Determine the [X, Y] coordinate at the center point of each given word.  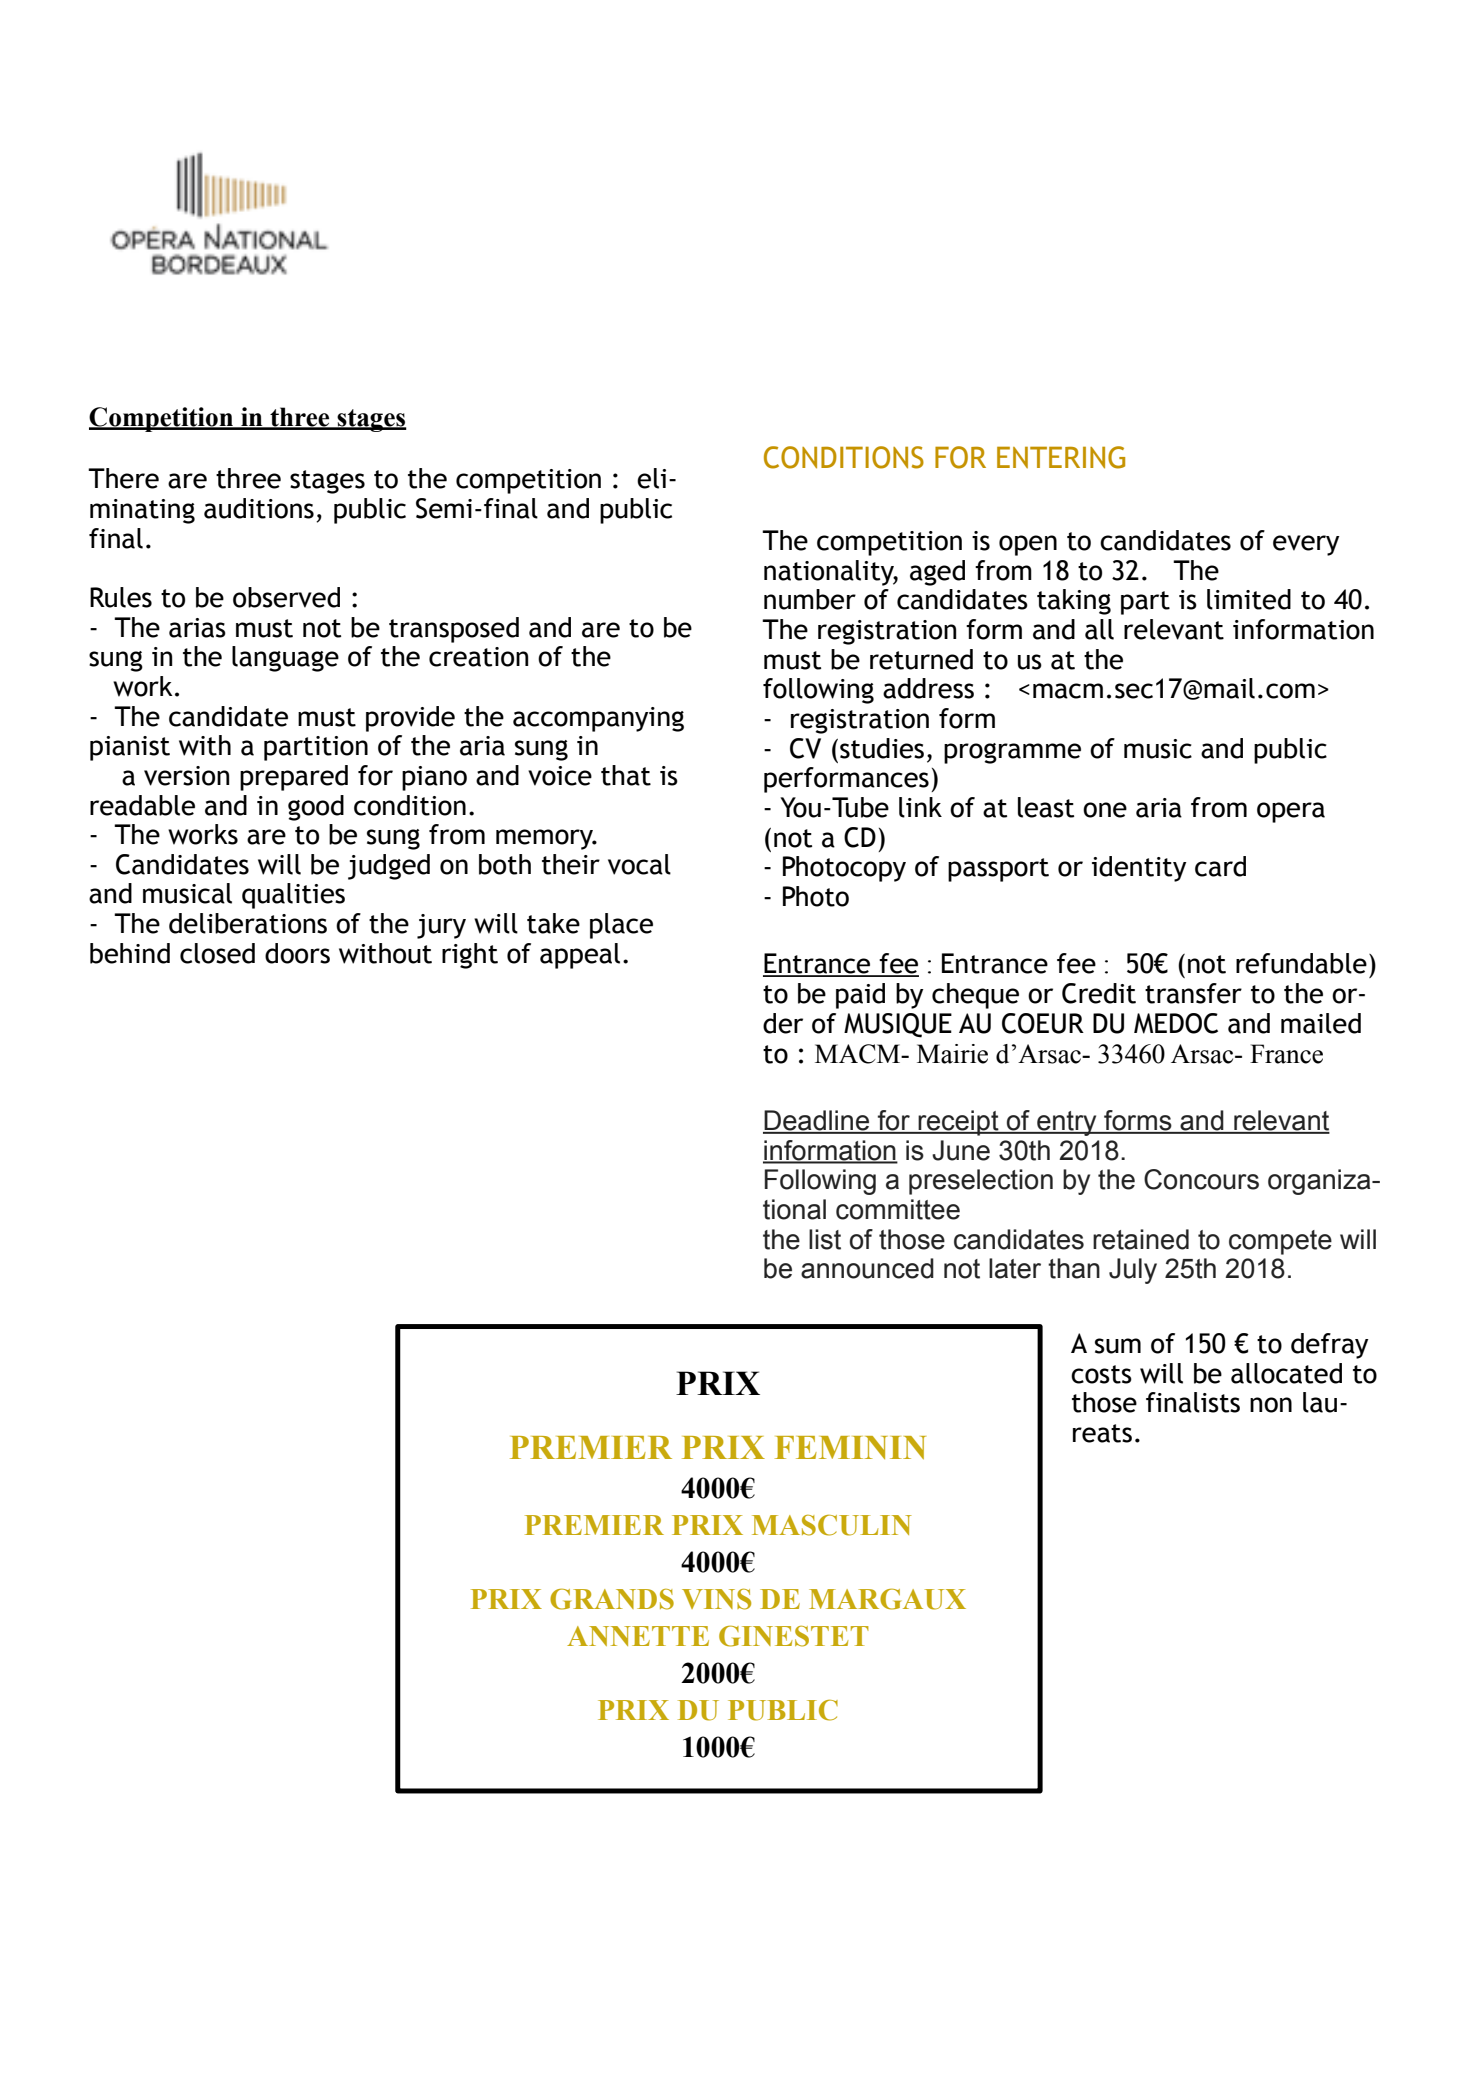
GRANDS [612, 1599]
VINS [716, 1599]
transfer [1193, 993]
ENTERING [1061, 457]
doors [297, 953]
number [810, 599]
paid [860, 996]
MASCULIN [832, 1525]
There [123, 478]
